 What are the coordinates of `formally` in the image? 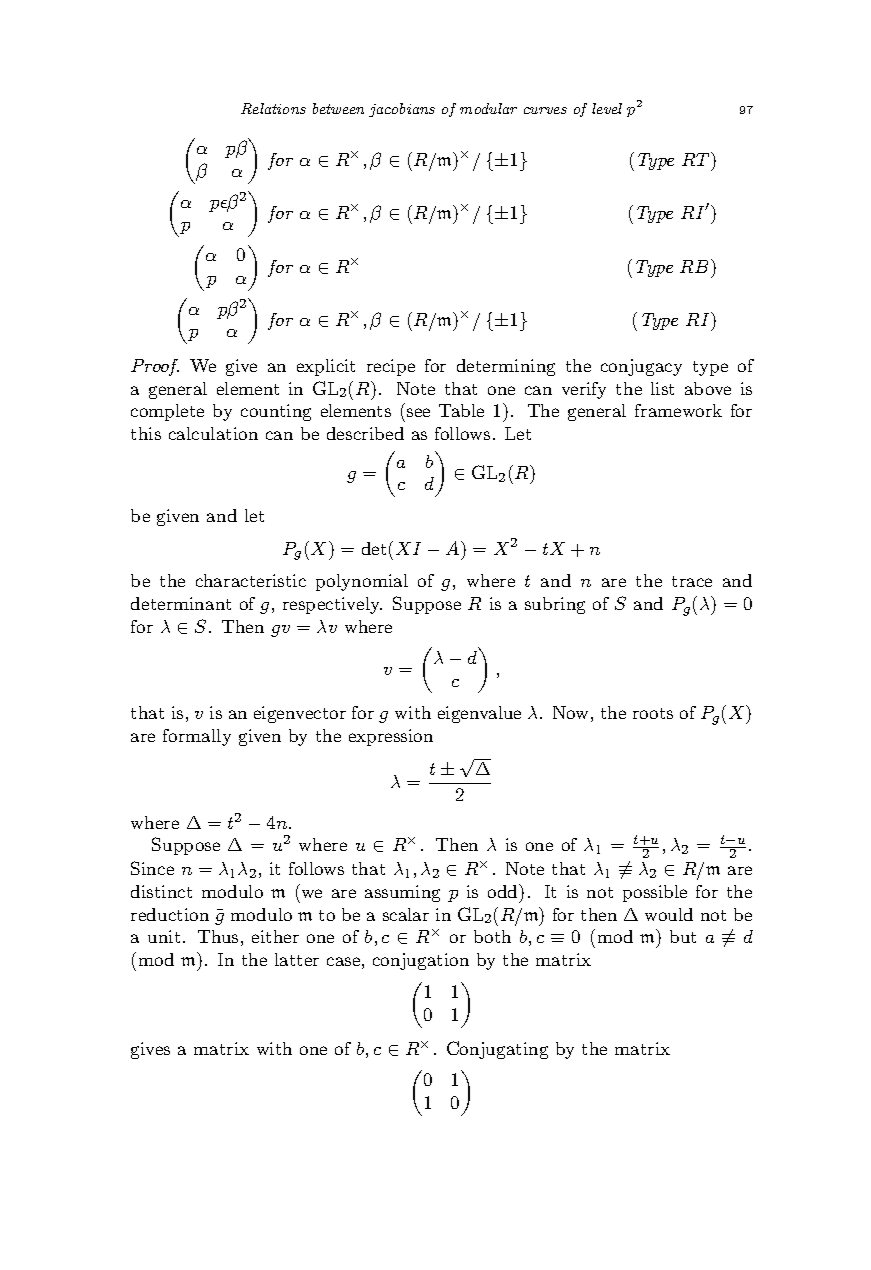 It's located at (197, 737).
